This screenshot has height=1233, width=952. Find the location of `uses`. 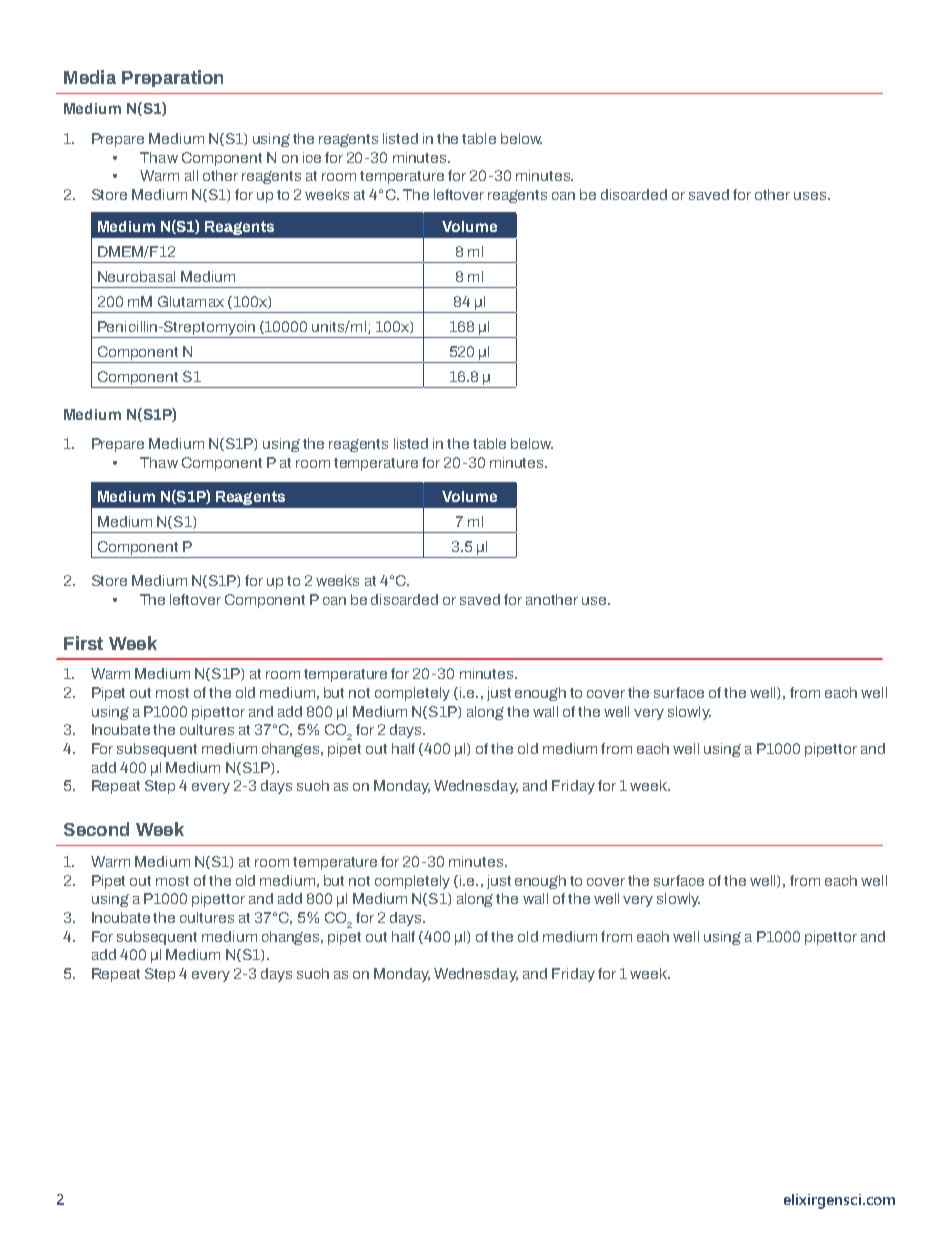

uses is located at coordinates (811, 196).
